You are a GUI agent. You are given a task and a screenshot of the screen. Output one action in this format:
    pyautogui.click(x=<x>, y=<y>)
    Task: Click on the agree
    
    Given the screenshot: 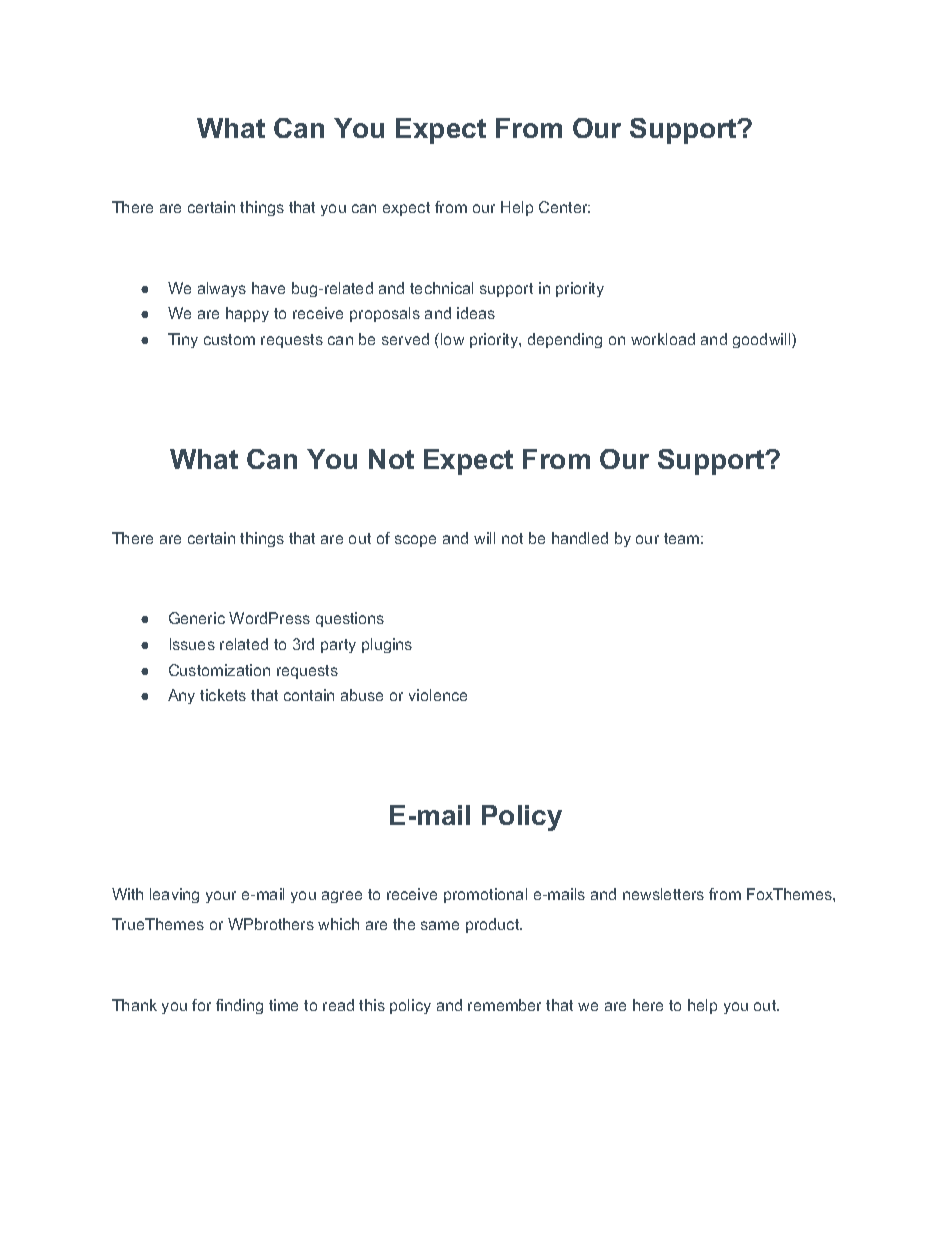 What is the action you would take?
    pyautogui.click(x=342, y=897)
